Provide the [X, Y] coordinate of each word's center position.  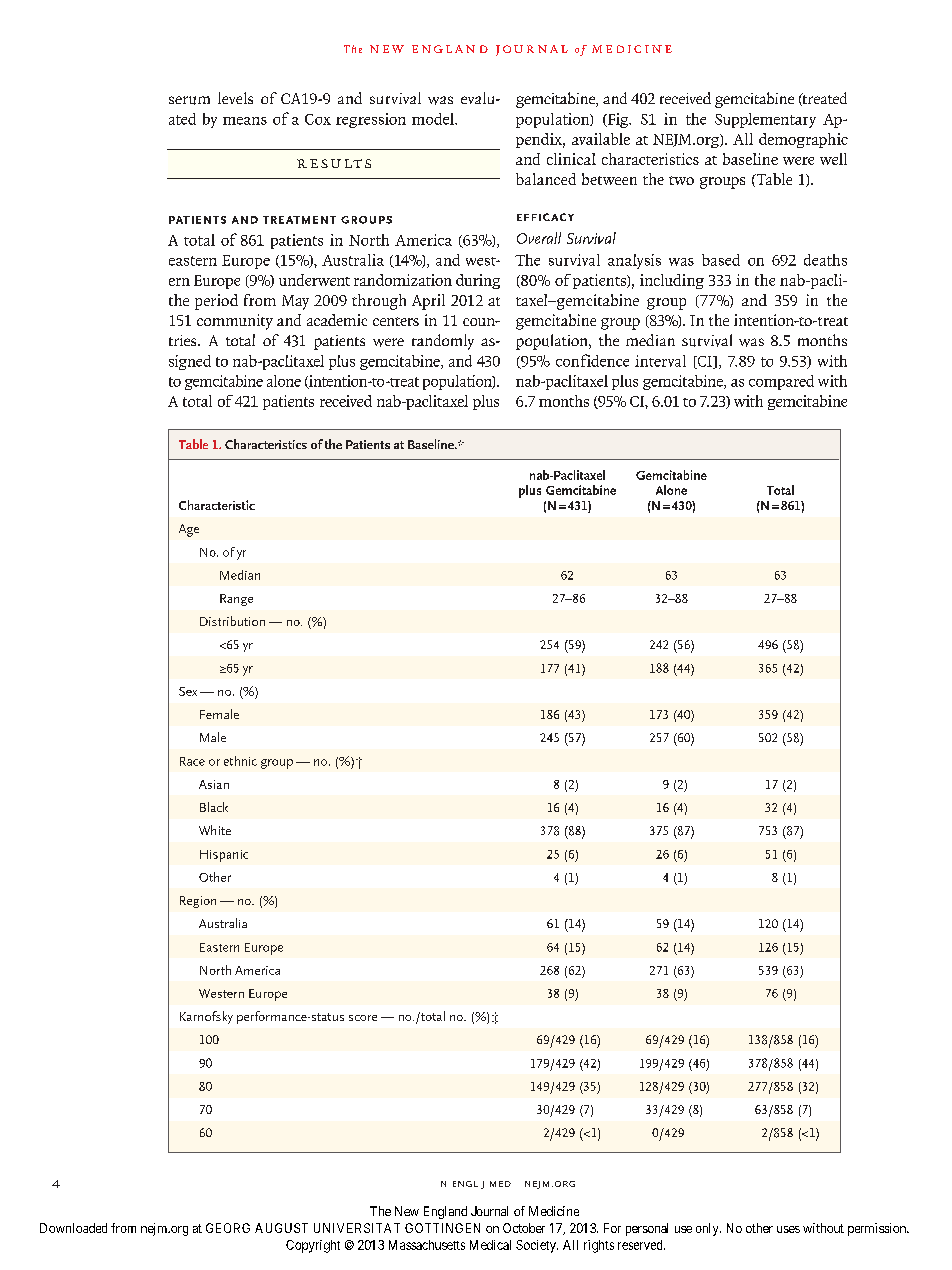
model [434, 119]
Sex [188, 691]
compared [781, 382]
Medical [490, 1245]
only [708, 1229]
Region [198, 902]
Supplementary [765, 120]
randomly [443, 342]
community [235, 322]
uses [788, 1229]
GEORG [228, 1228]
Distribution [232, 621]
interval [660, 361]
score [363, 1018]
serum [189, 100]
